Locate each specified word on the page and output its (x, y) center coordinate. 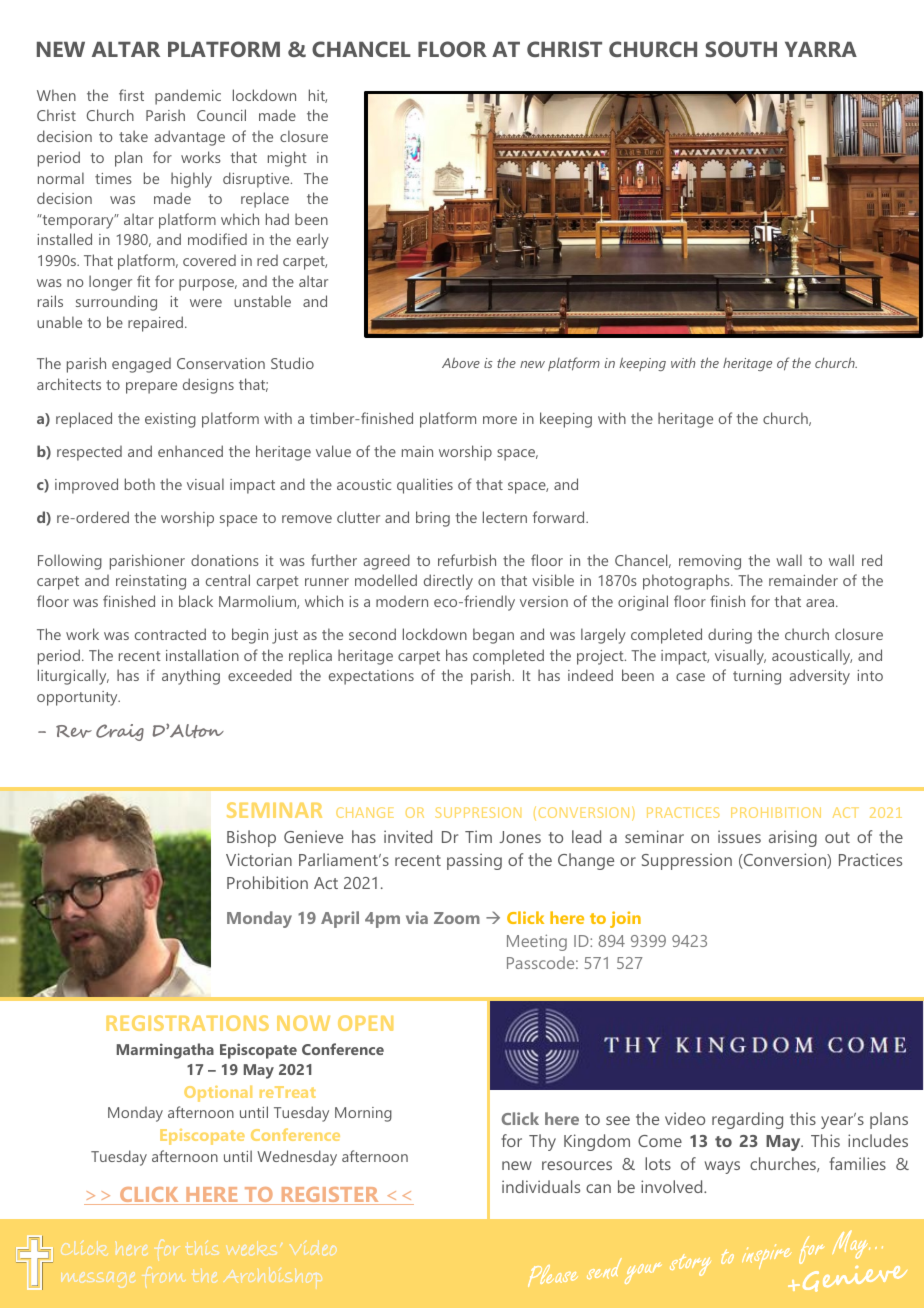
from (163, 1277)
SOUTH (741, 49)
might (287, 159)
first (131, 95)
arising (793, 838)
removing (710, 562)
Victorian (259, 859)
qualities (425, 486)
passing (474, 861)
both (140, 484)
